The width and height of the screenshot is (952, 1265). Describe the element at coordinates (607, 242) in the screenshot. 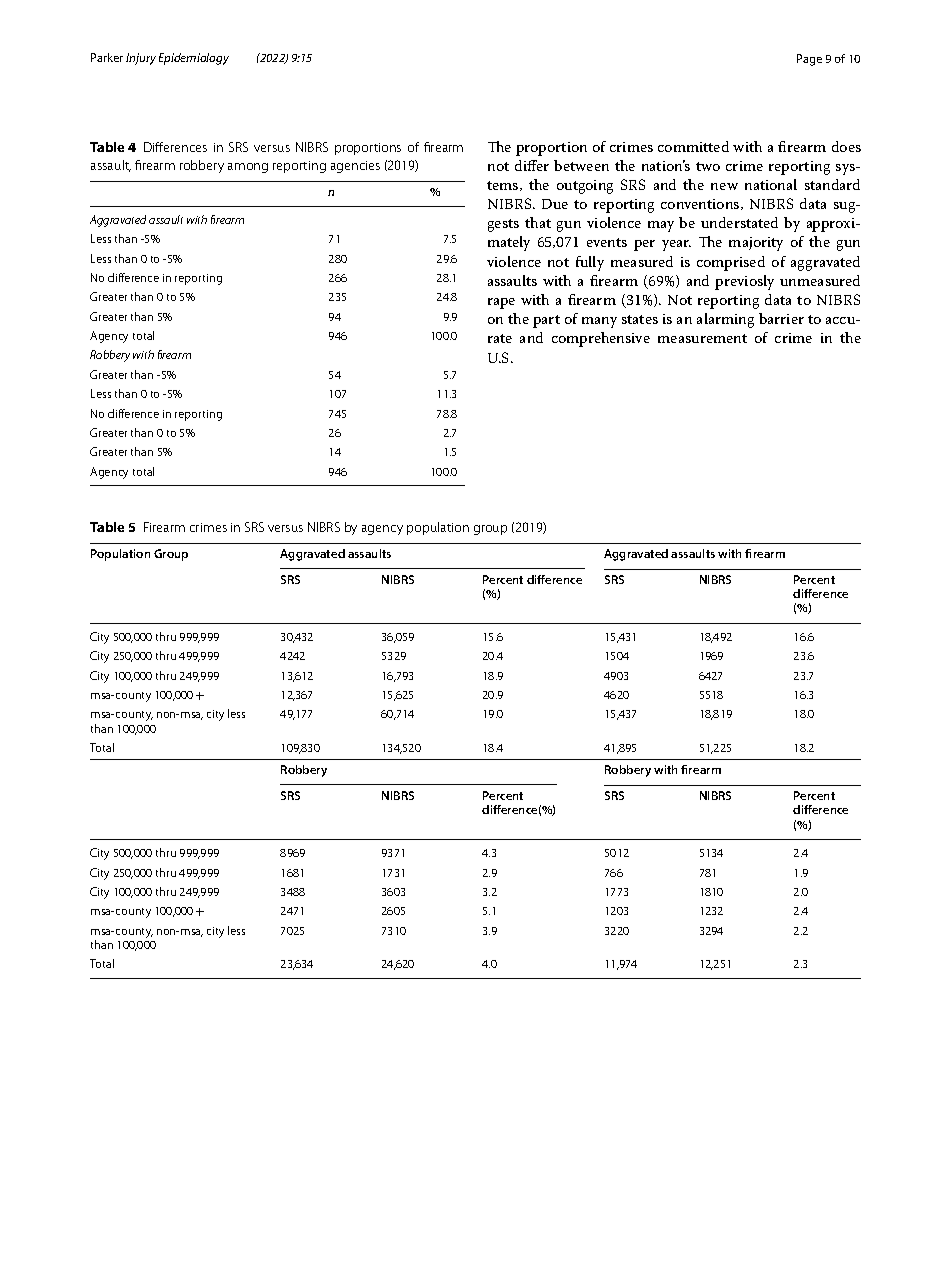

I see `events` at that location.
